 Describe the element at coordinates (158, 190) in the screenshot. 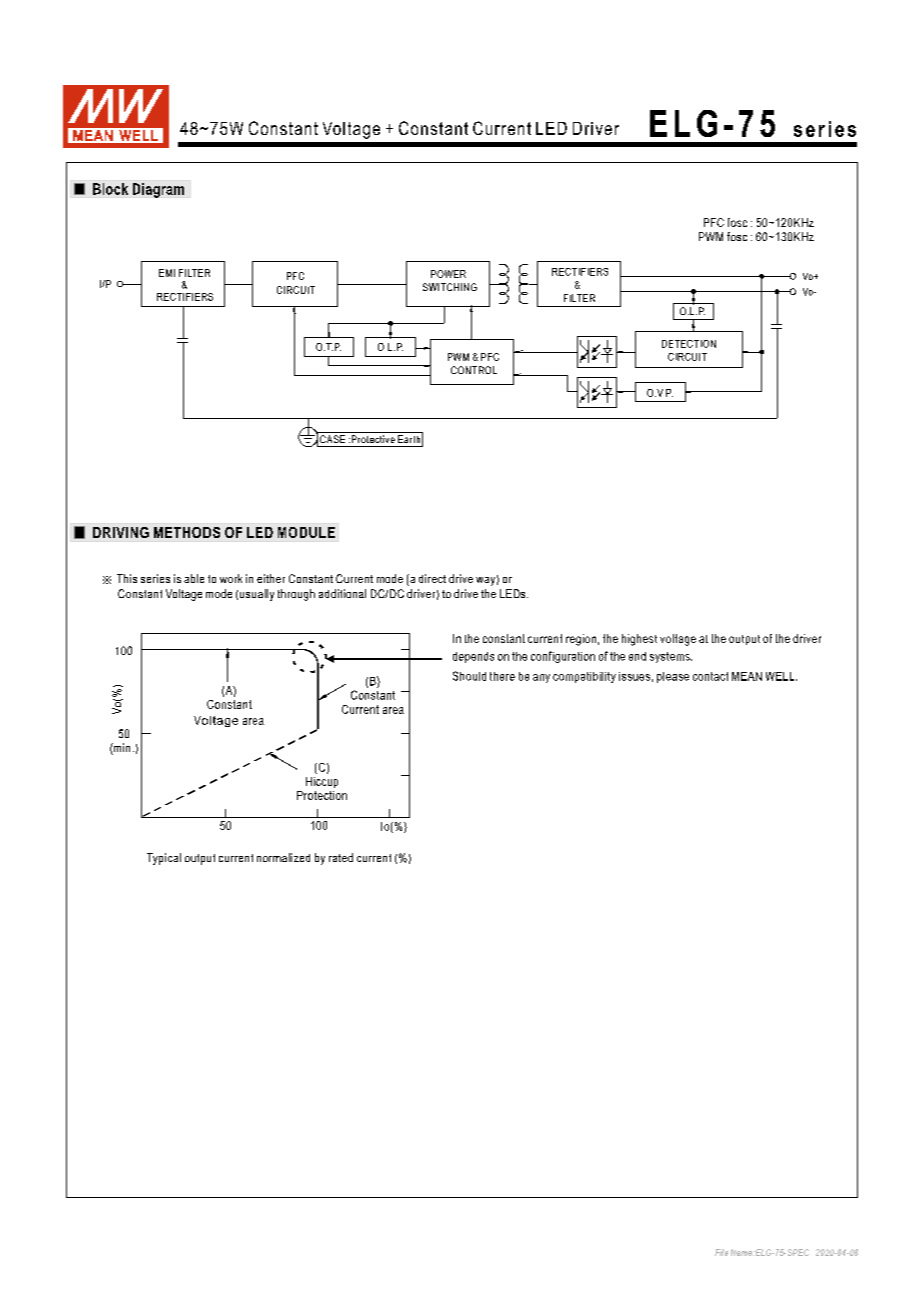

I see `Diagram` at that location.
